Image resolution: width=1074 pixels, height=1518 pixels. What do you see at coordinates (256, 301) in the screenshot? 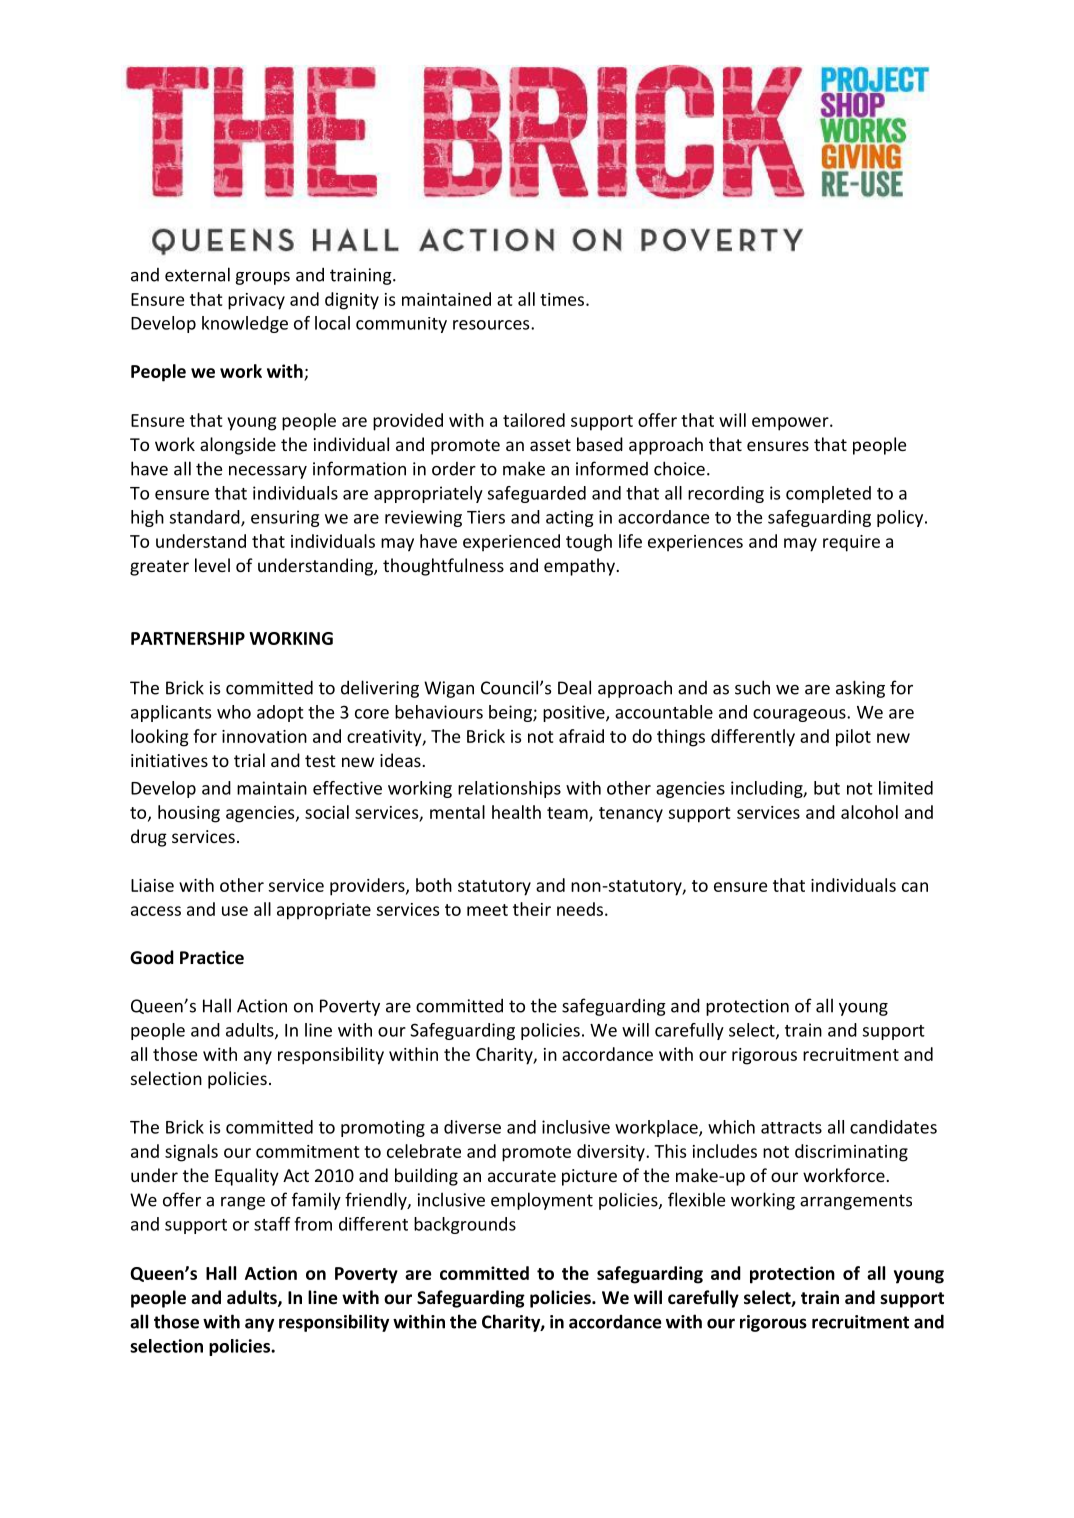
I see `privacy` at bounding box center [256, 301].
